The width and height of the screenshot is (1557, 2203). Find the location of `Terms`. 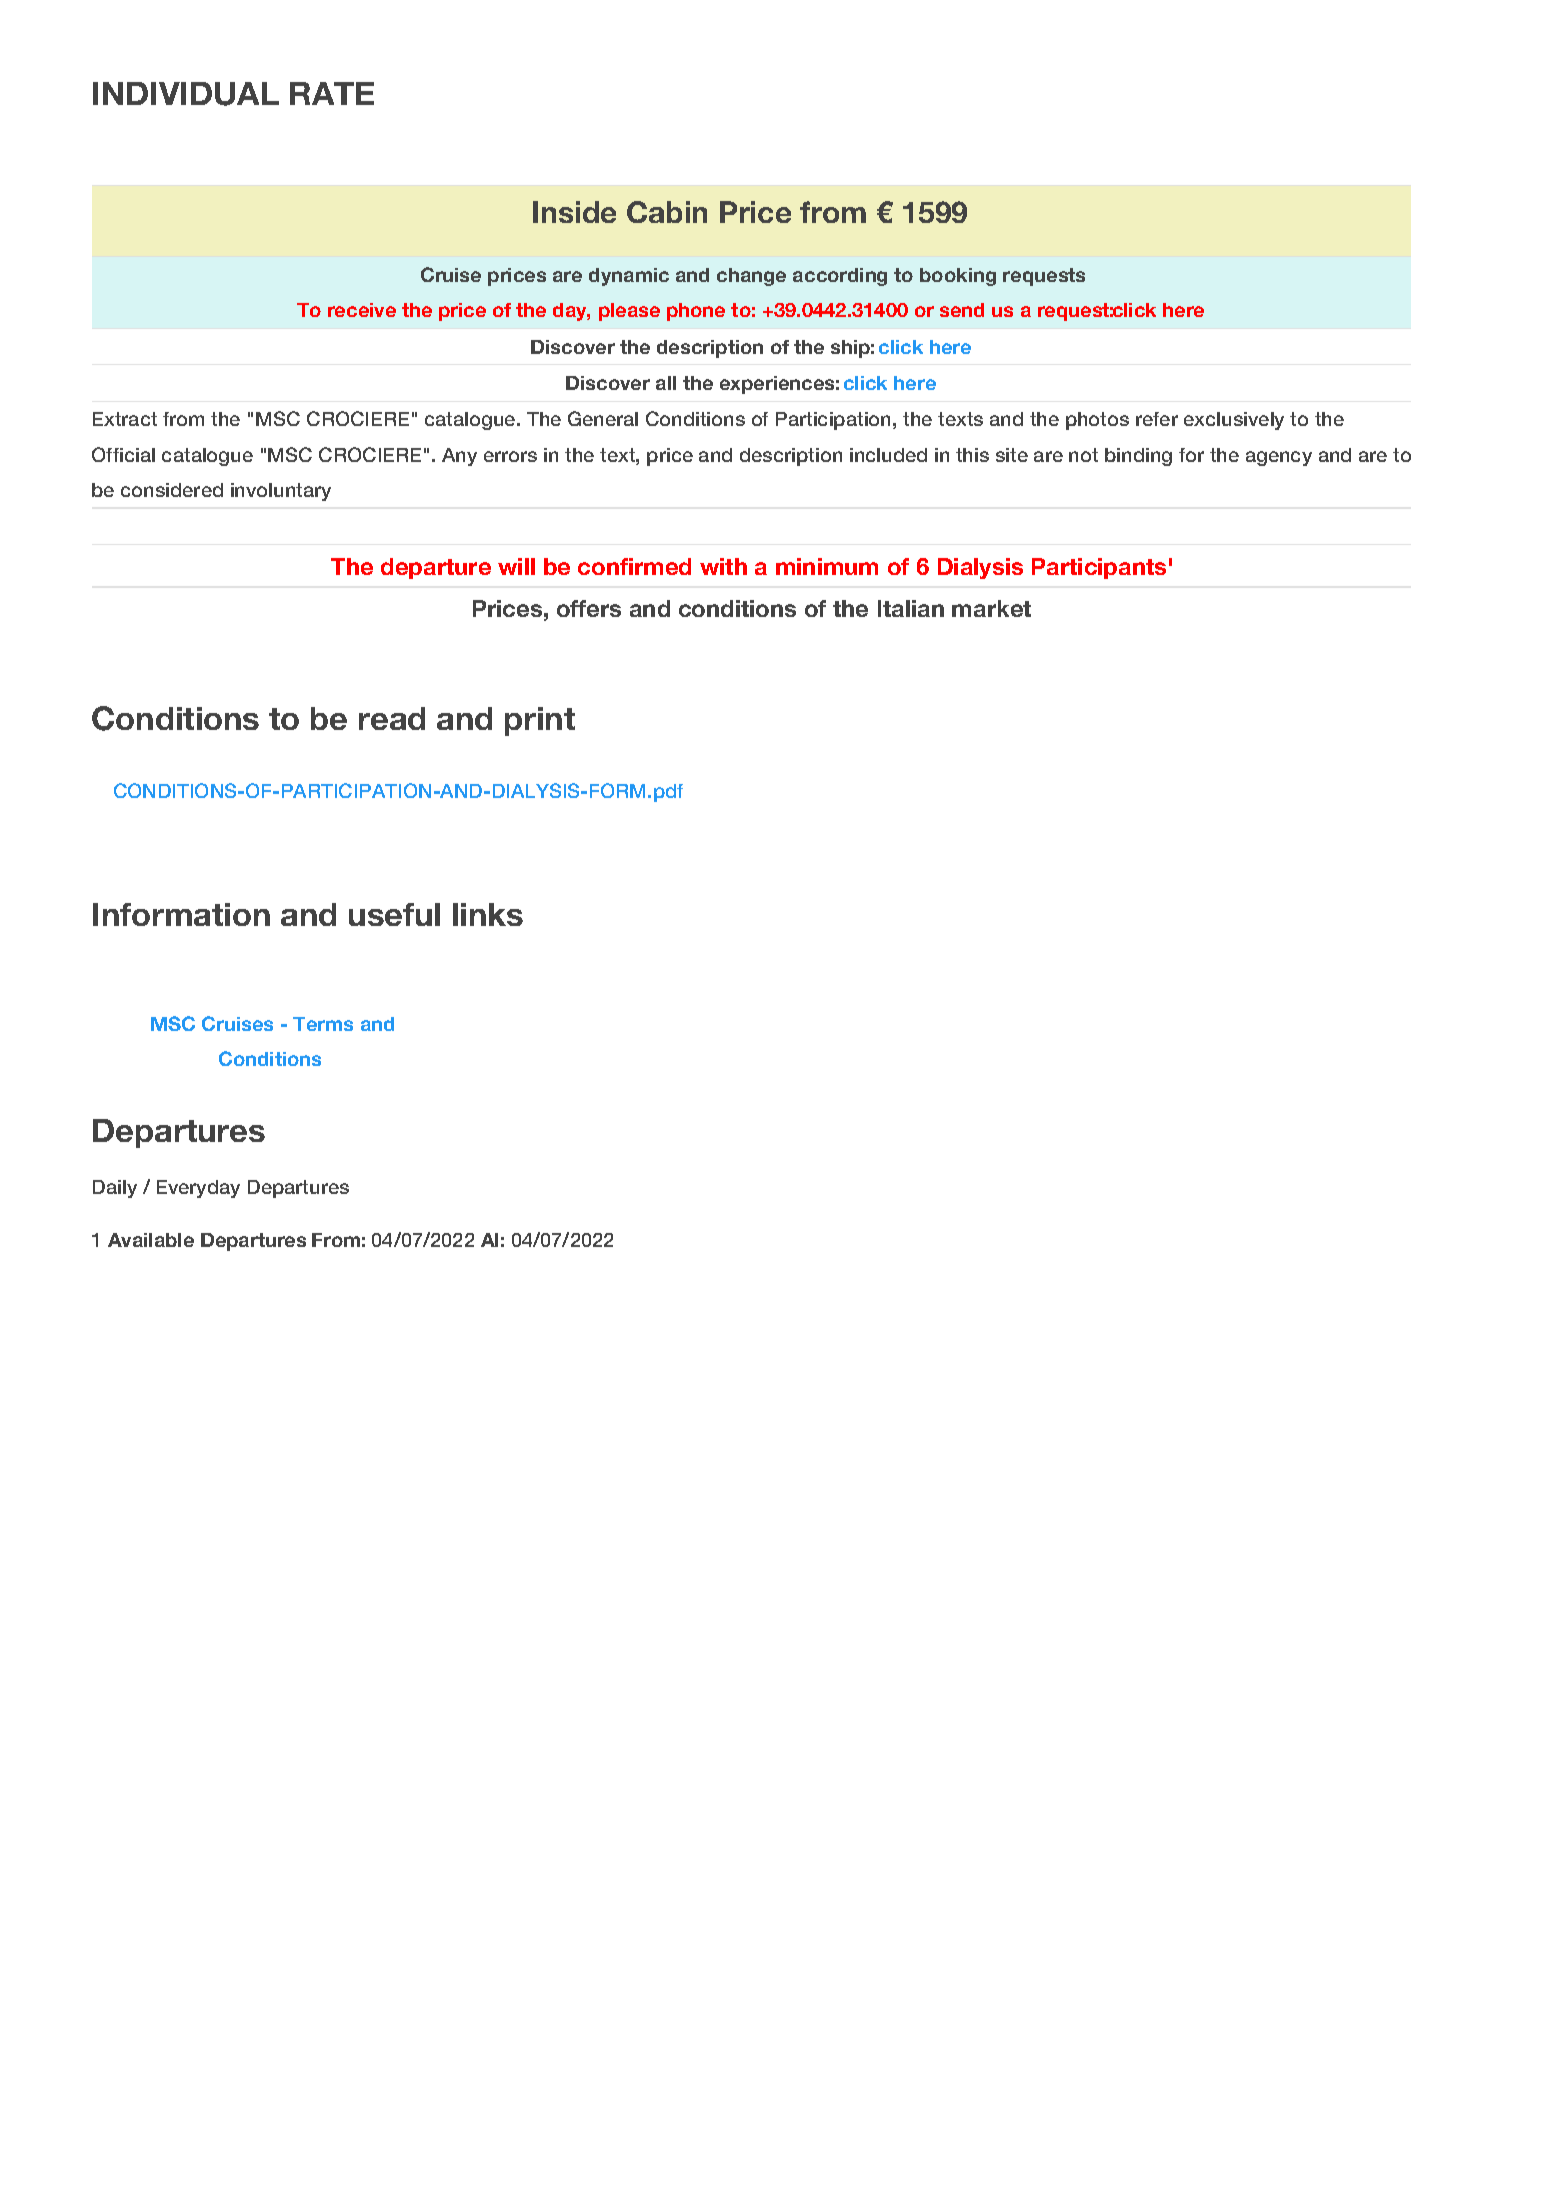

Terms is located at coordinates (323, 1024).
